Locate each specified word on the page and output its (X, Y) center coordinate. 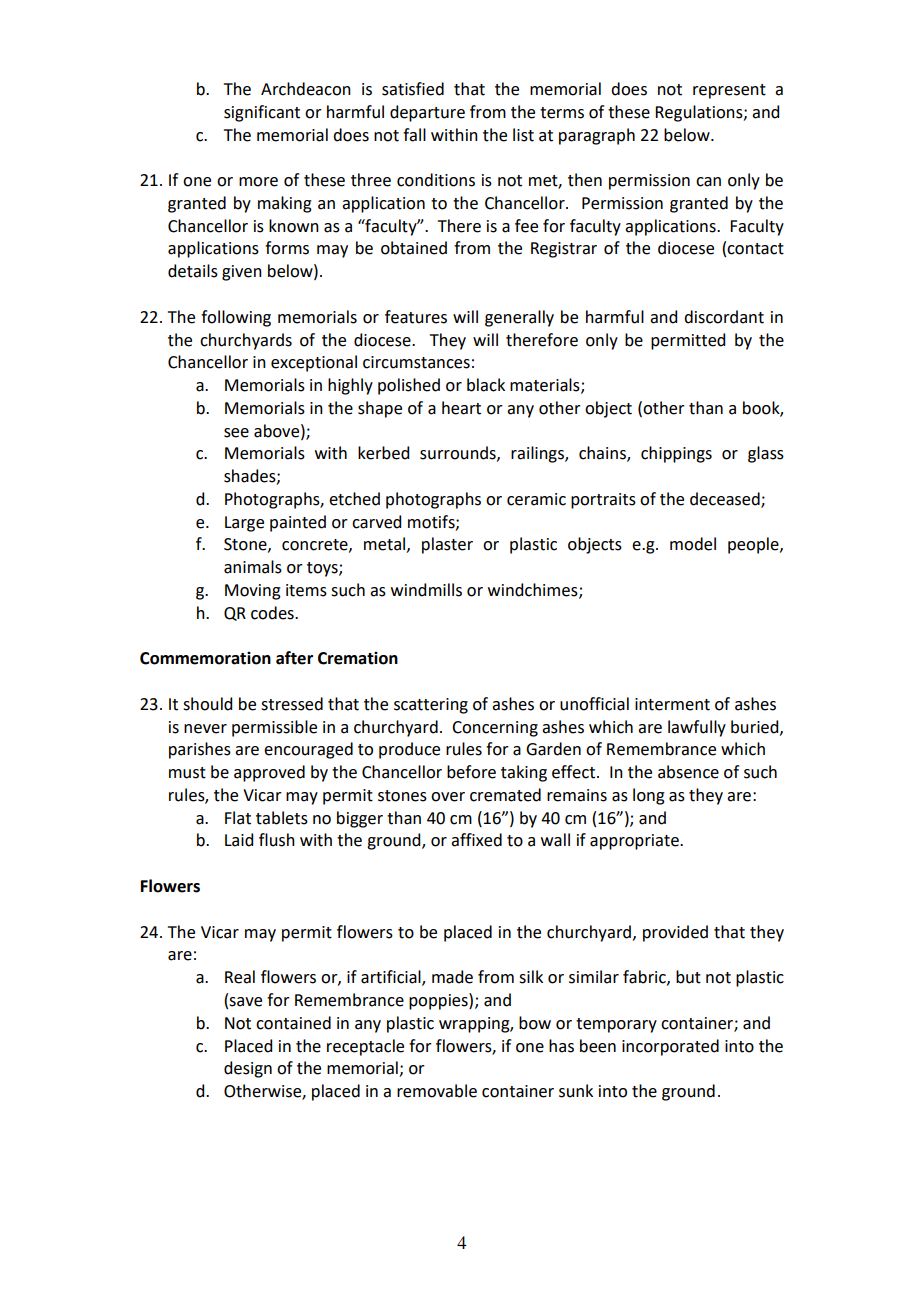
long (649, 796)
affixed (476, 840)
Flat (238, 818)
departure (427, 113)
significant (262, 113)
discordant (724, 317)
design (248, 1069)
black (486, 385)
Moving (253, 592)
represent (729, 91)
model (693, 544)
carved (376, 522)
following (236, 318)
